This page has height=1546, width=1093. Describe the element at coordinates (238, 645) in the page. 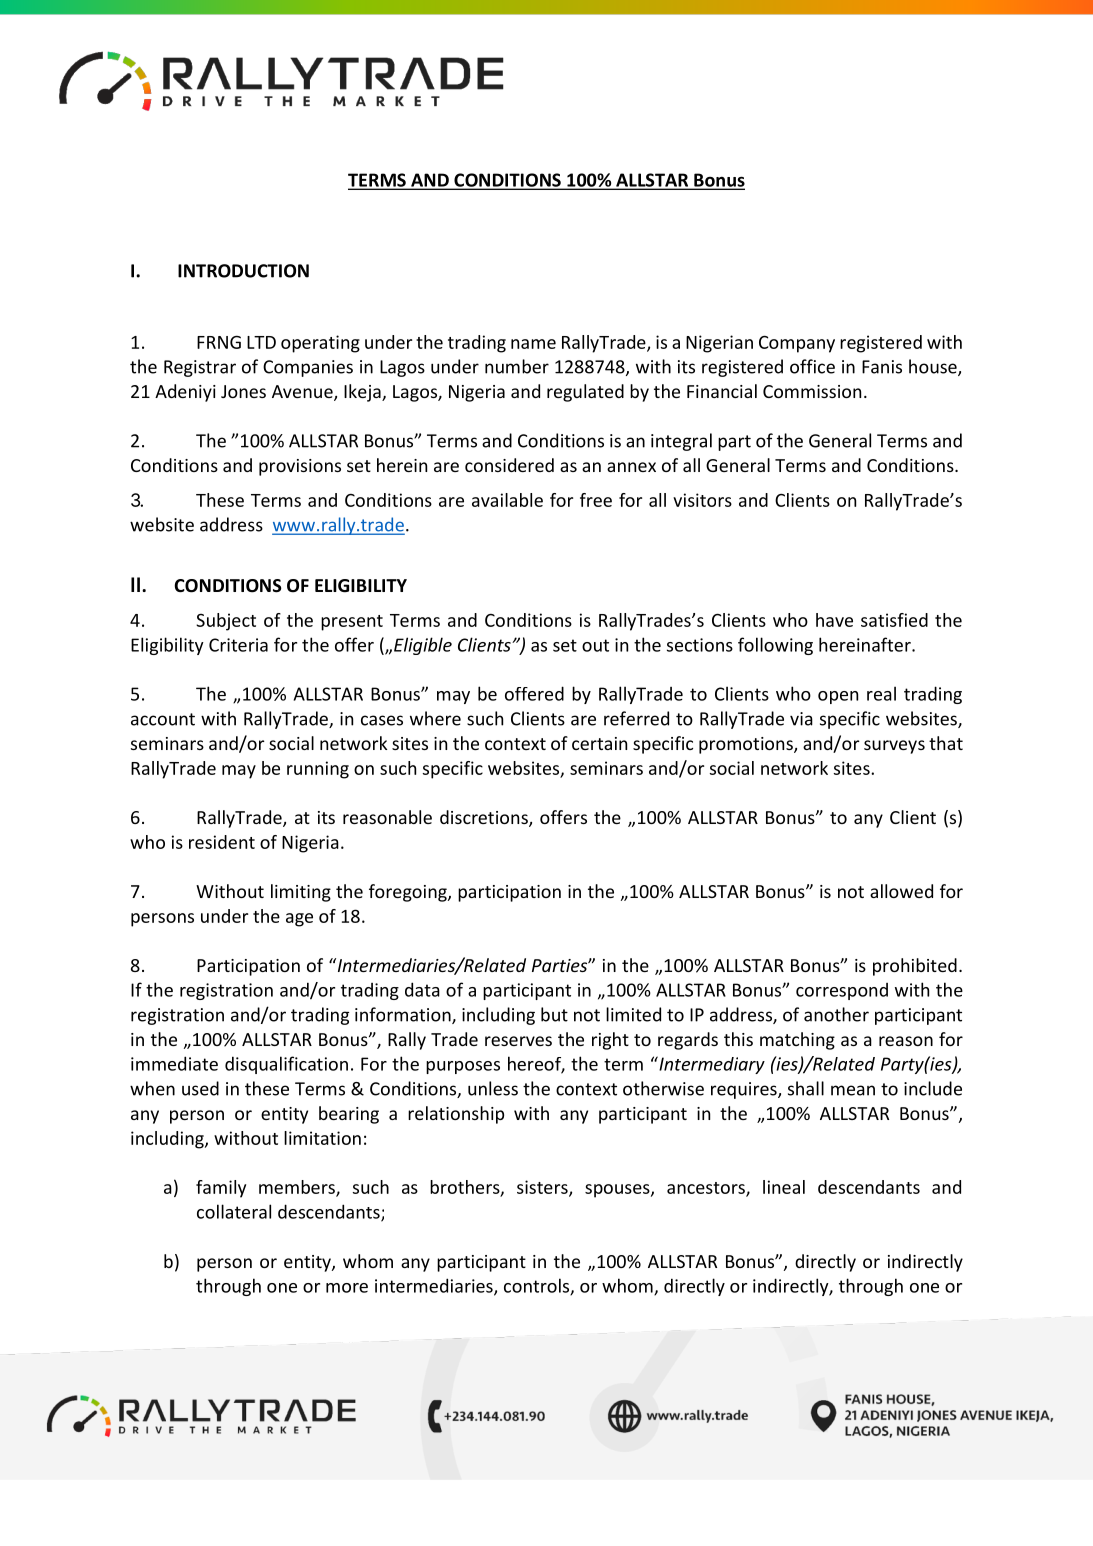

I see `Criteria` at that location.
